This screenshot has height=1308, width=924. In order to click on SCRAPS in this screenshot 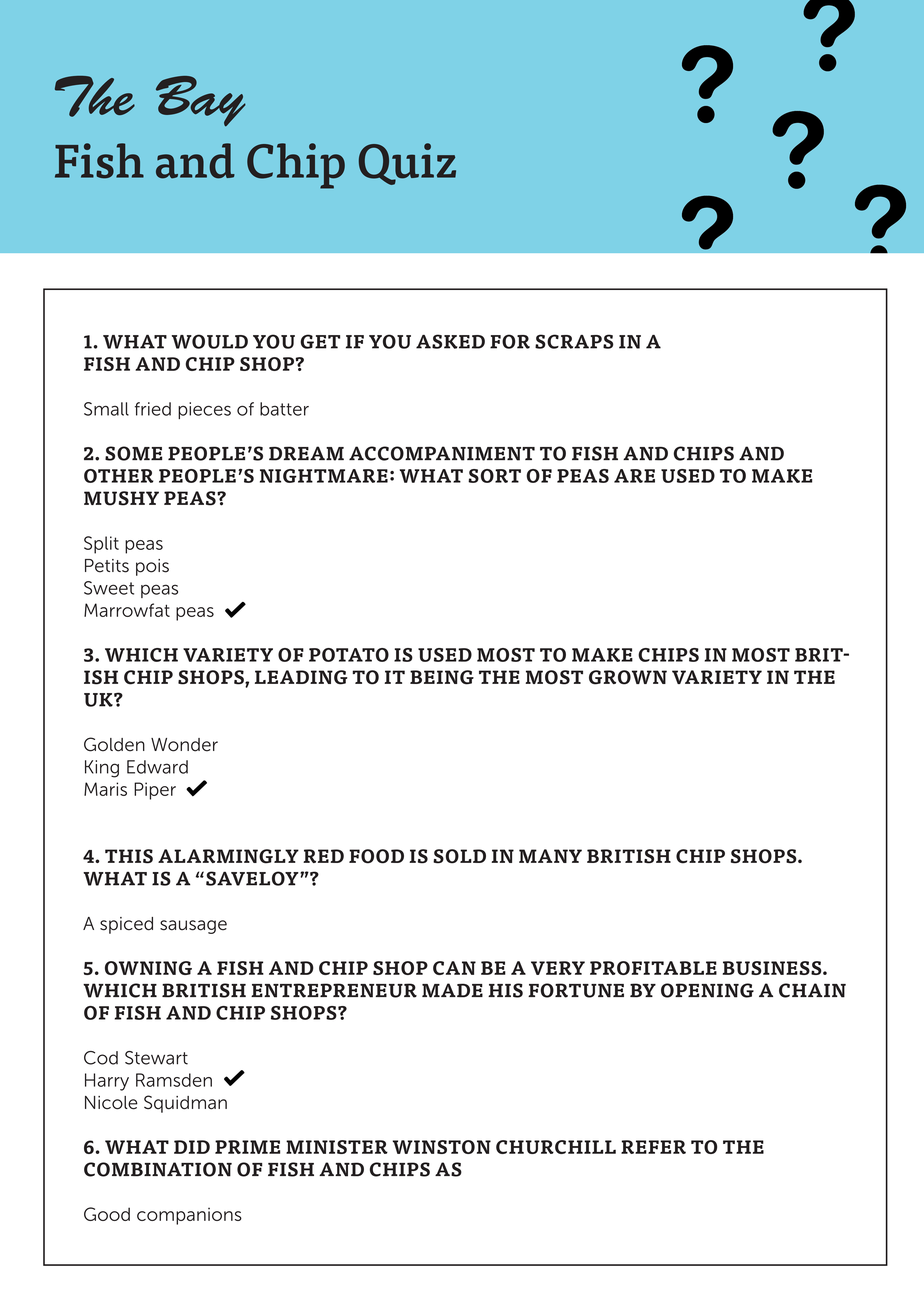, I will do `click(574, 341)`.
